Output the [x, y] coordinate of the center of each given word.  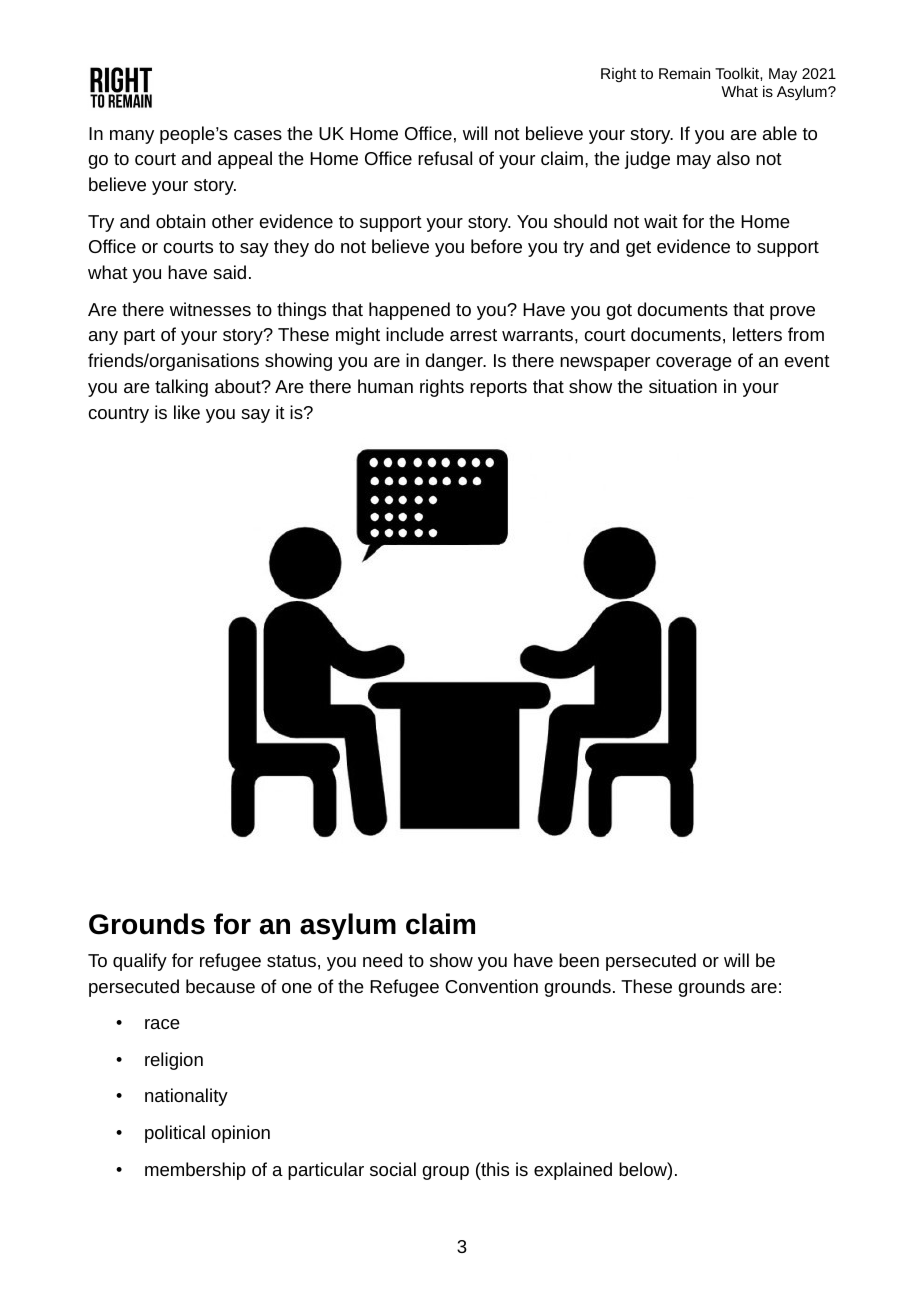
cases [258, 135]
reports [498, 389]
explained [573, 1171]
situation [683, 386]
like [187, 412]
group [445, 1173]
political [175, 1134]
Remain [684, 73]
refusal [445, 158]
